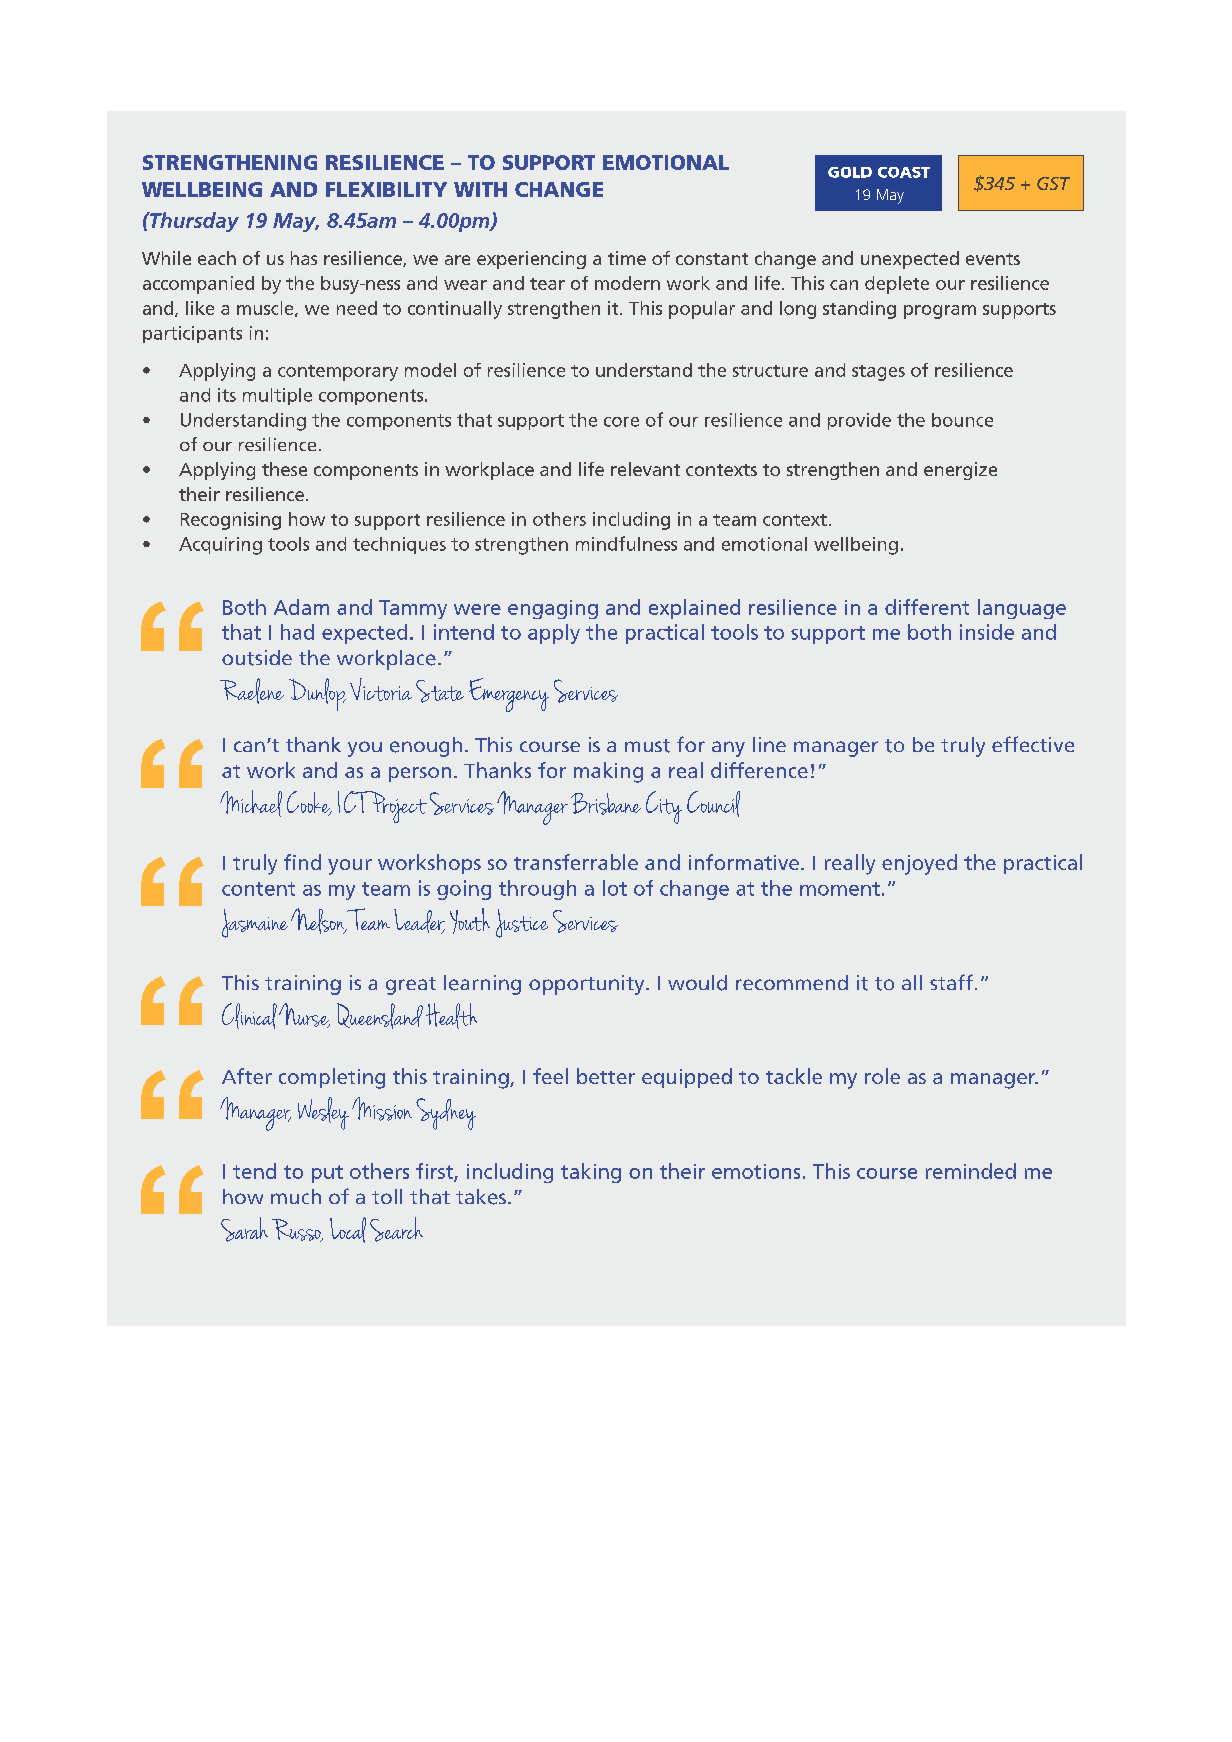 The width and height of the screenshot is (1232, 1742). I want to click on these, so click(284, 469).
